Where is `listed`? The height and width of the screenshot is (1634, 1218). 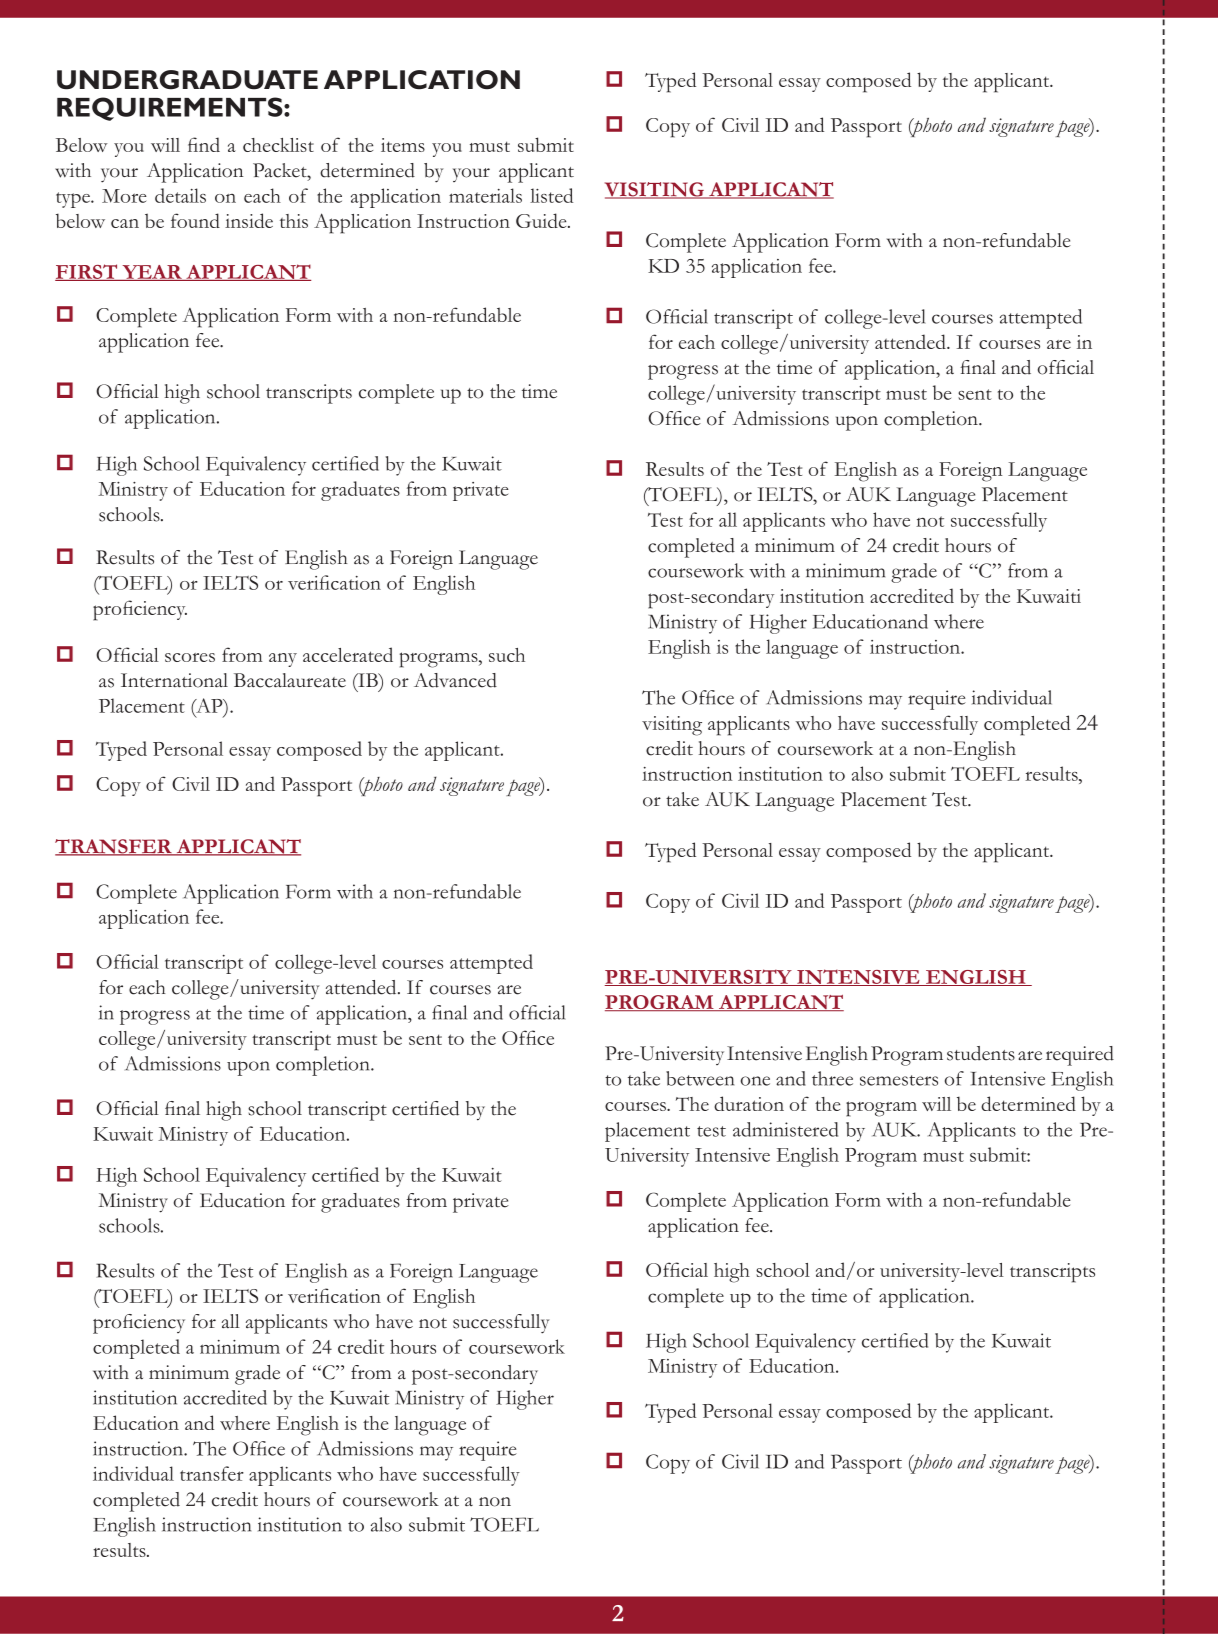 listed is located at coordinates (551, 195).
